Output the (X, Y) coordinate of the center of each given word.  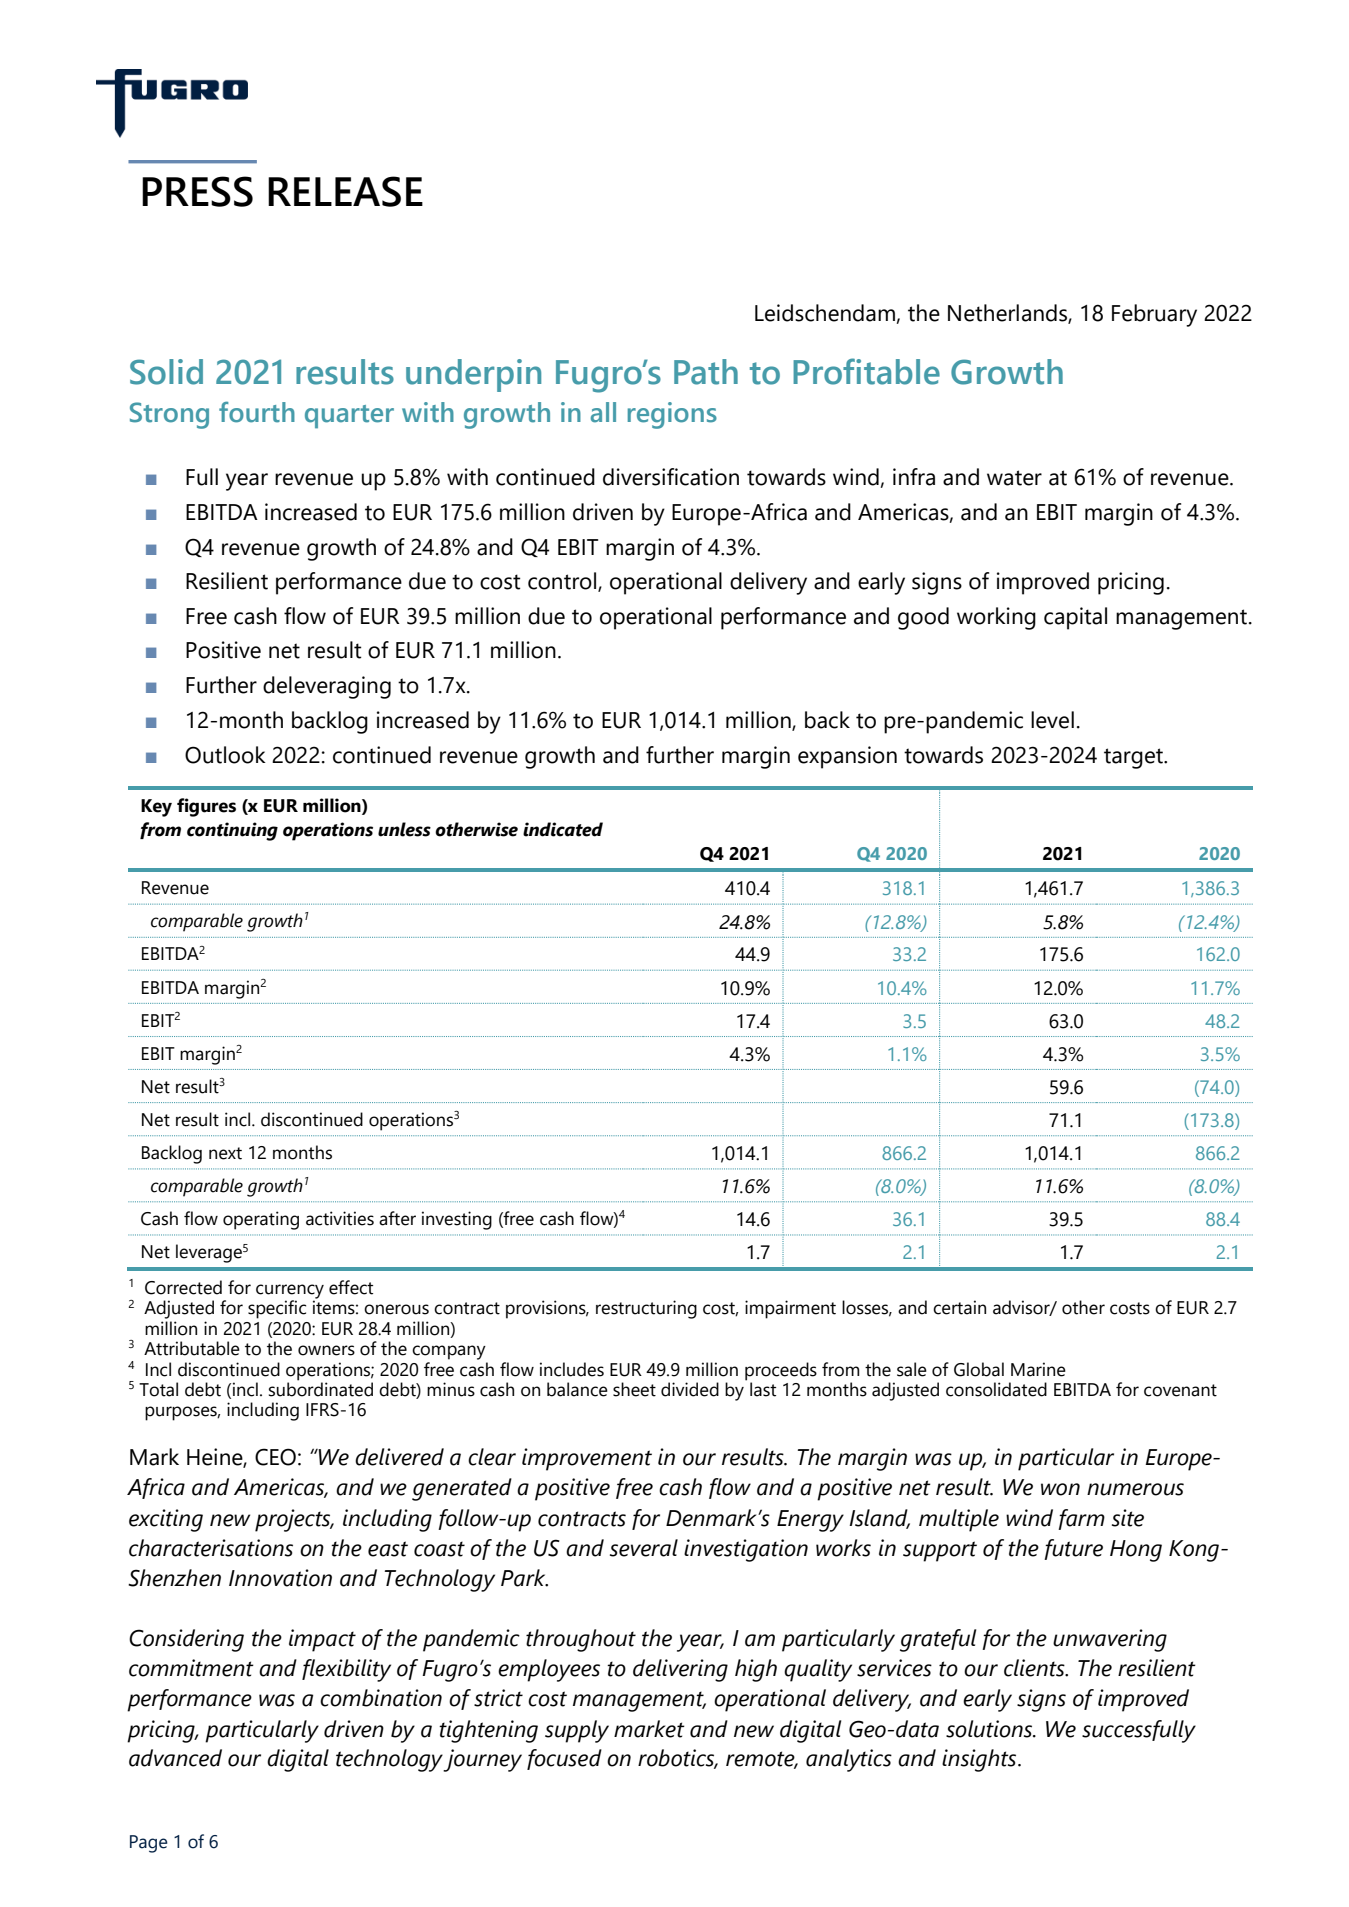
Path (706, 372)
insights (980, 1760)
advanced (175, 1758)
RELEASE (345, 191)
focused (564, 1759)
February (1154, 315)
